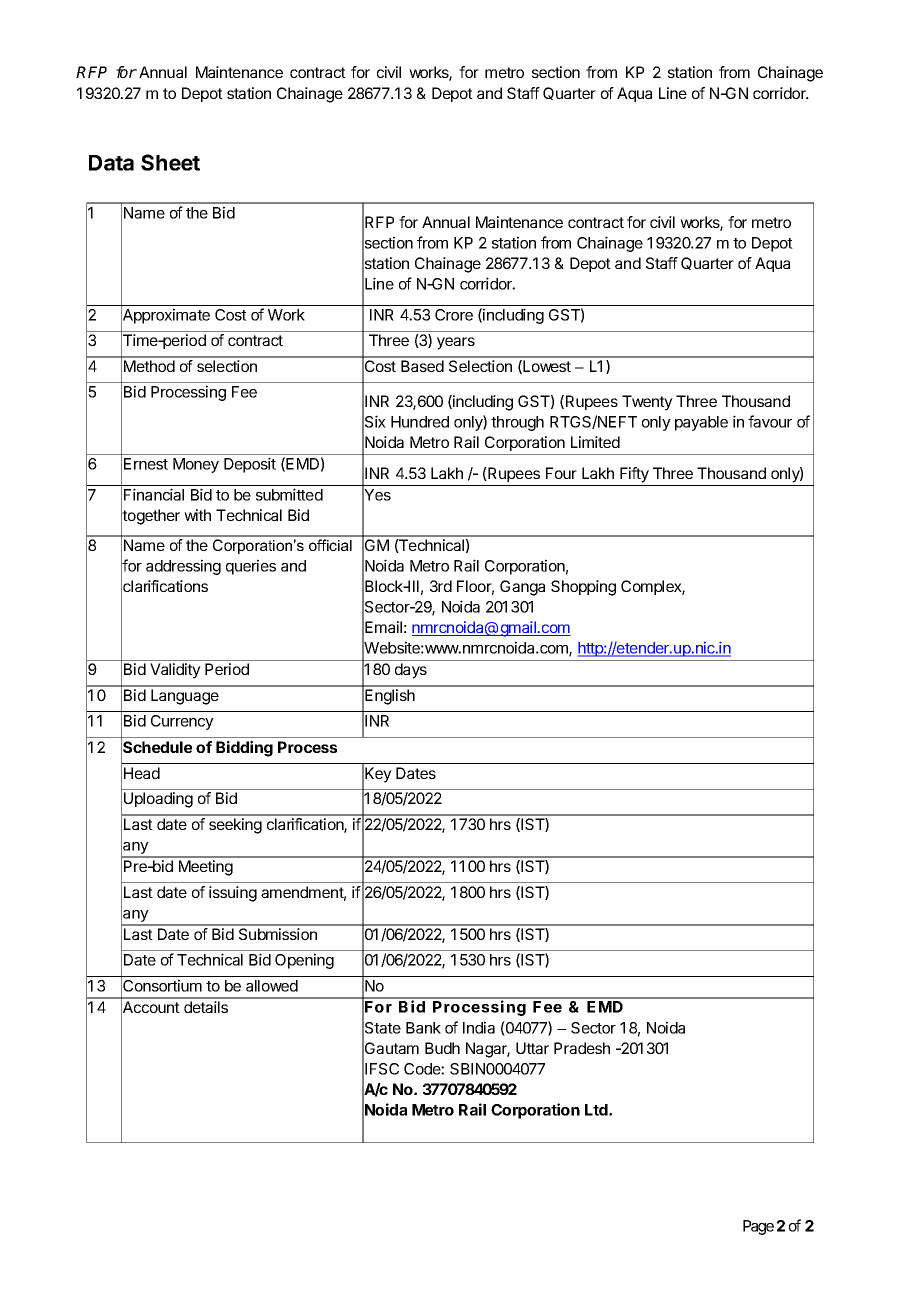 The image size is (924, 1308). I want to click on Validity, so click(175, 671).
